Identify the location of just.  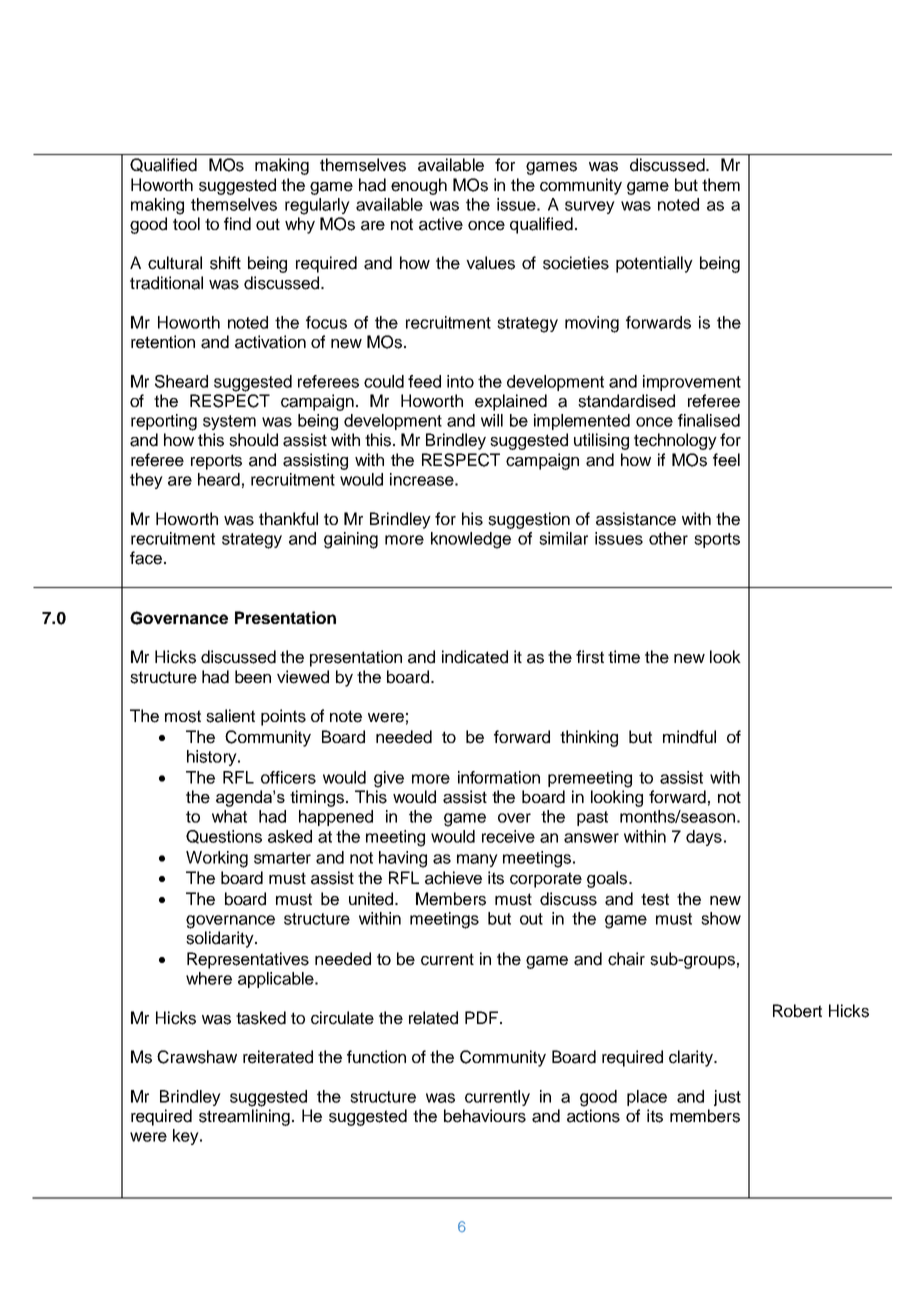
(727, 1098).
